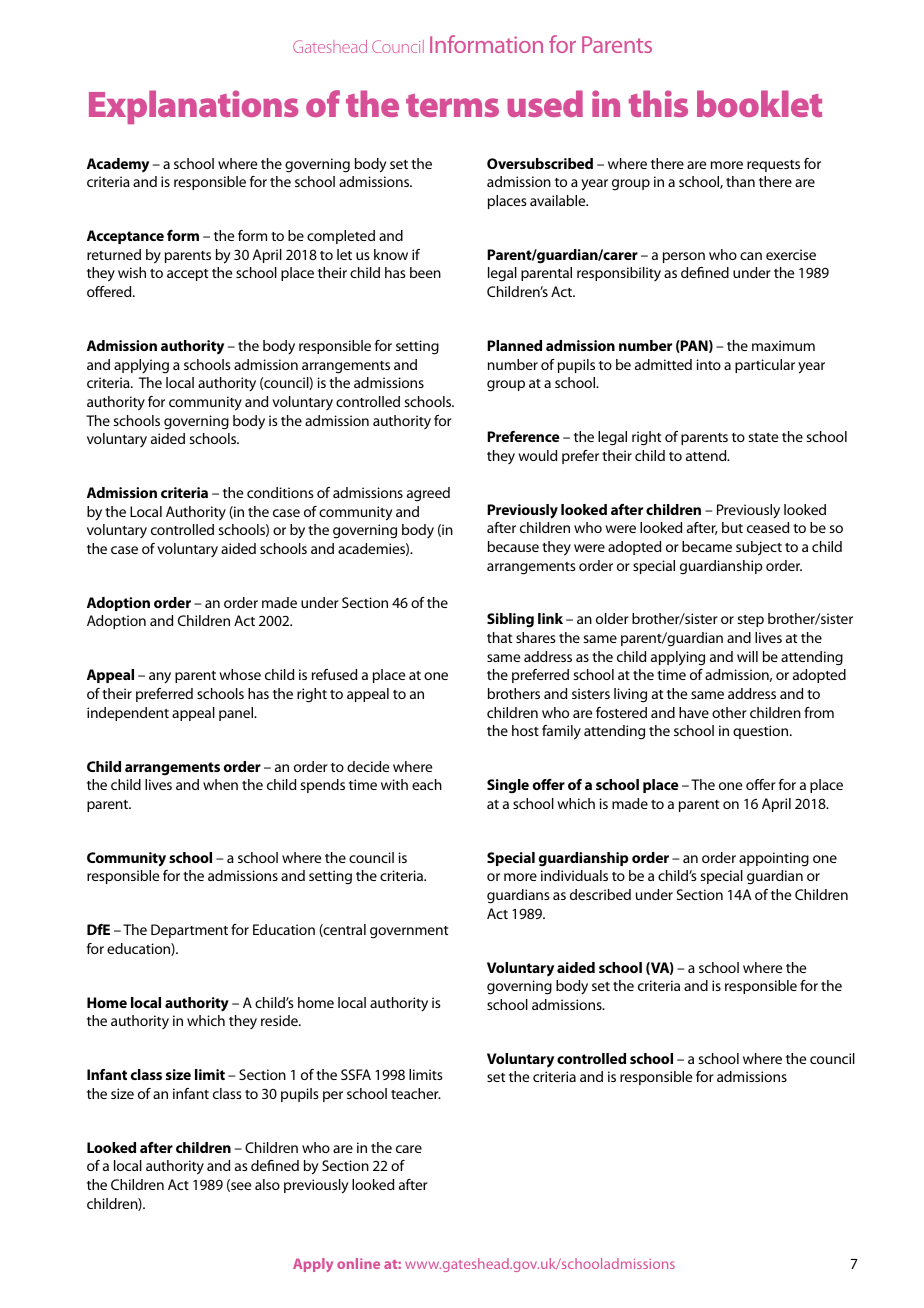 The width and height of the page is (924, 1308). What do you see at coordinates (537, 455) in the page?
I see `would` at bounding box center [537, 455].
